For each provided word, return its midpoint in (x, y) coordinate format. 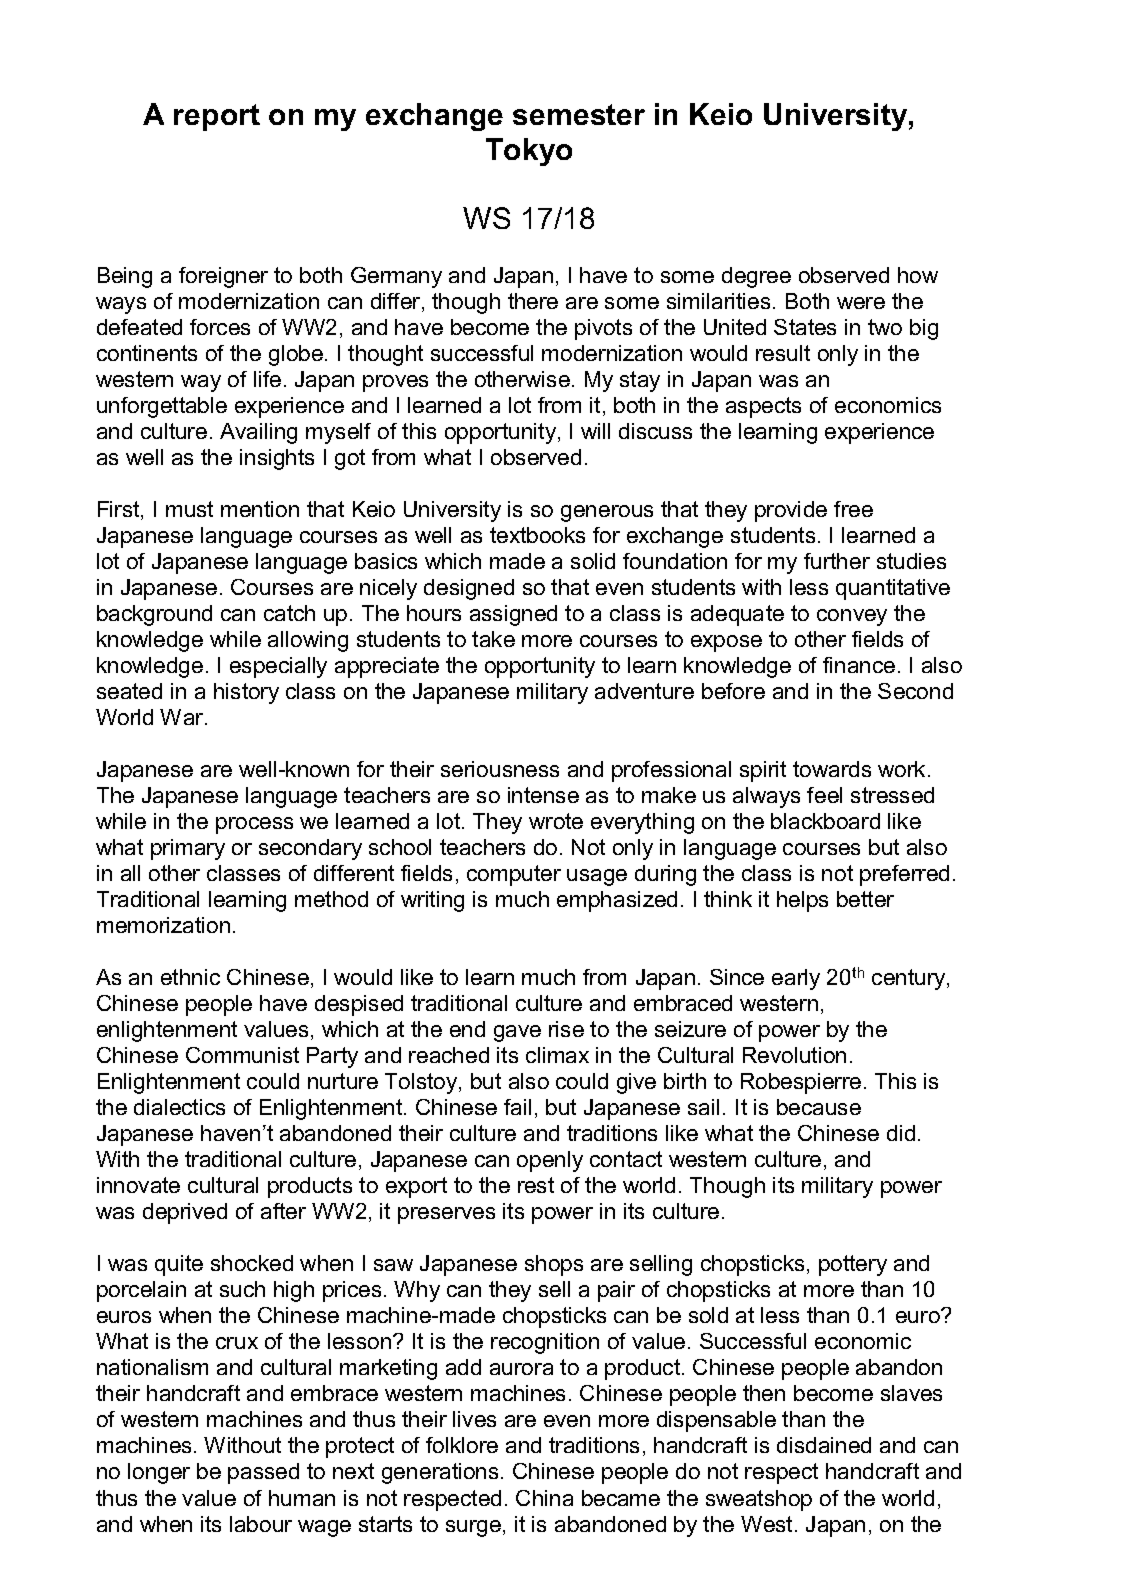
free (853, 509)
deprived (185, 1213)
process (254, 825)
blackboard (825, 821)
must (189, 509)
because (819, 1107)
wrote (556, 821)
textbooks (537, 535)
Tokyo (529, 152)
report (217, 117)
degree (756, 277)
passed (263, 1473)
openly (550, 1161)
